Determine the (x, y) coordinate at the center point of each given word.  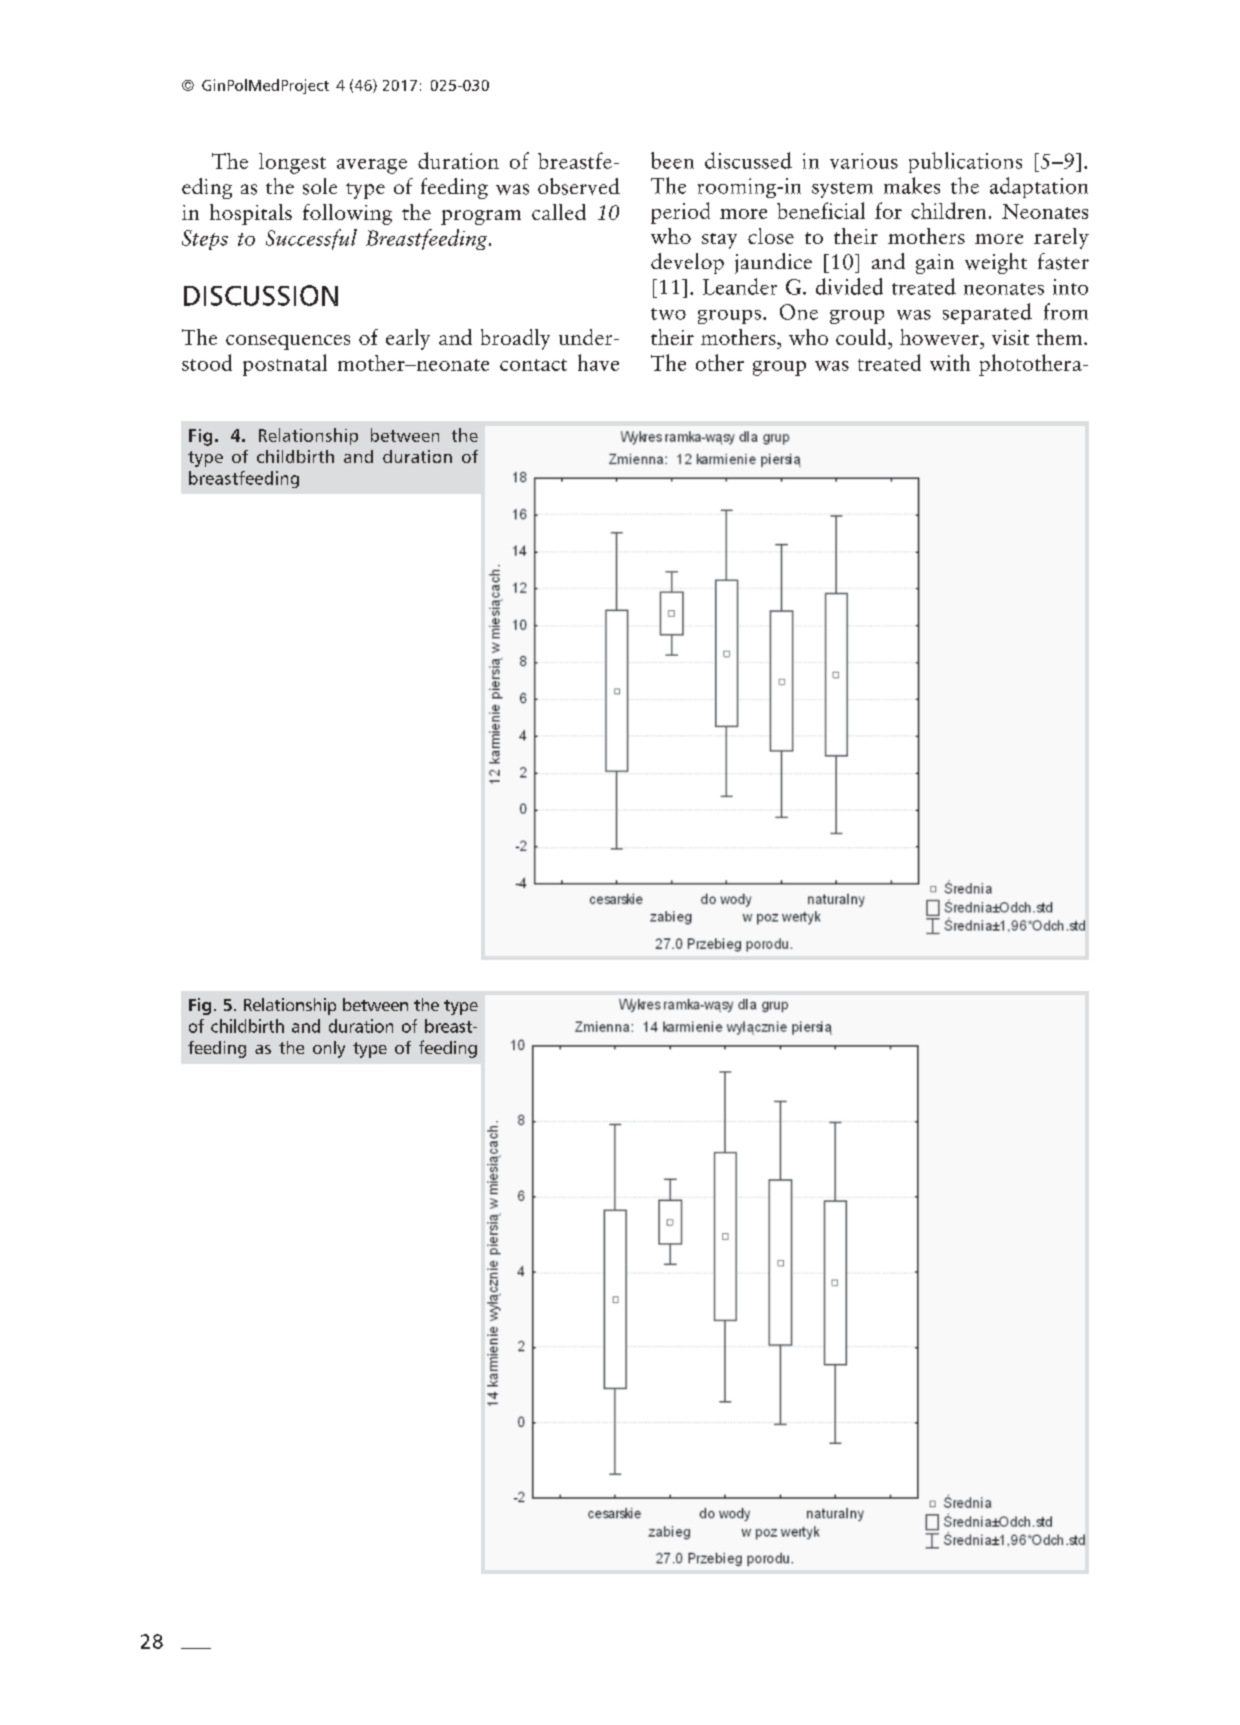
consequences (288, 342)
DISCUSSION (261, 295)
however (940, 337)
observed (579, 186)
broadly (515, 339)
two (668, 314)
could (862, 337)
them (1060, 337)
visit (1010, 337)
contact (533, 365)
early (408, 339)
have (598, 362)
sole (320, 186)
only (329, 1049)
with (950, 362)
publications (965, 162)
